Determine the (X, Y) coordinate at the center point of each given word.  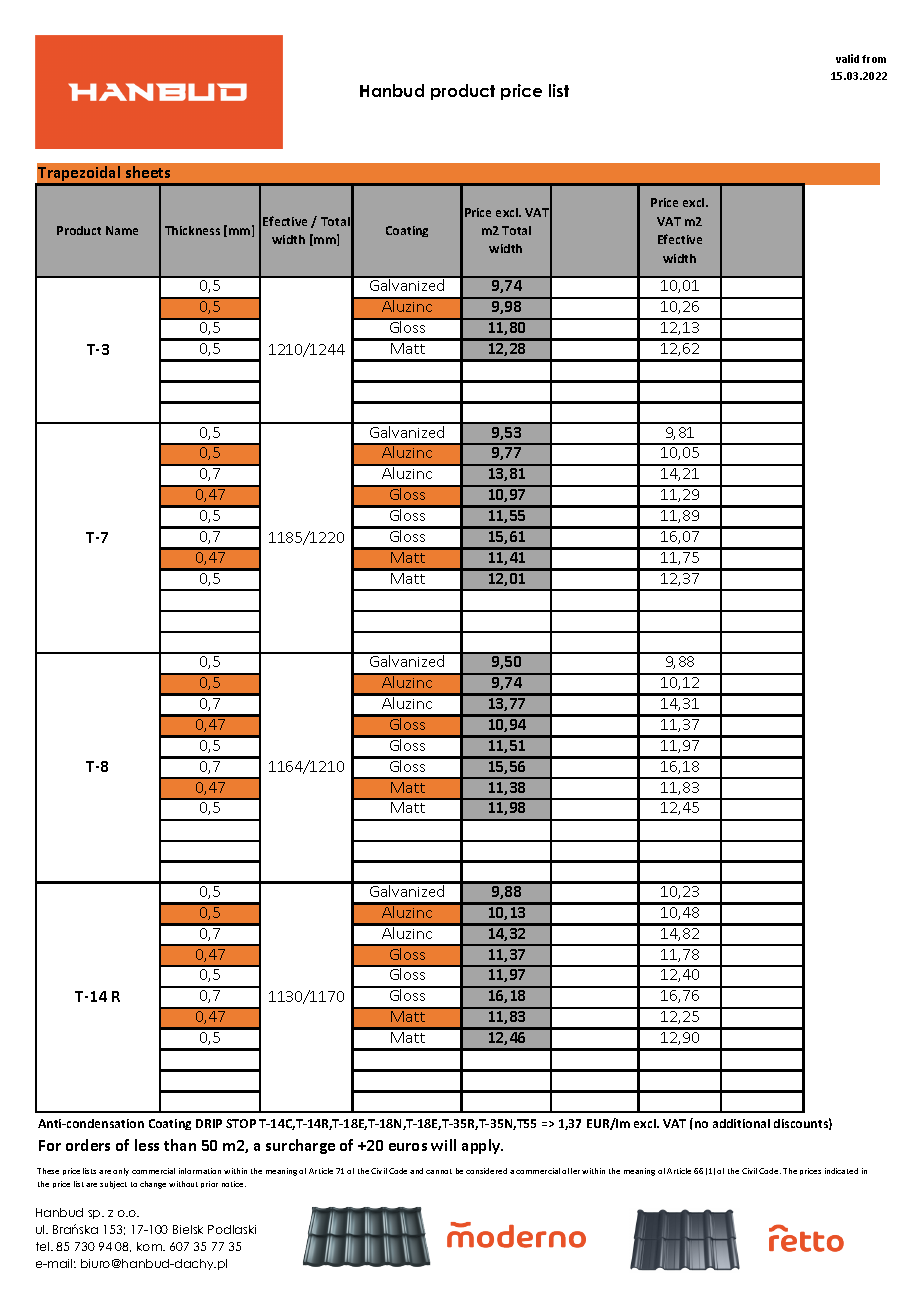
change (153, 1185)
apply (482, 1146)
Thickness (192, 230)
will (443, 1145)
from (874, 59)
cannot (439, 1171)
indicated (841, 1171)
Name (122, 230)
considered (486, 1171)
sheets (148, 172)
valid (847, 58)
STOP (241, 1123)
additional (741, 1123)
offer (571, 1171)
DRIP (209, 1123)
